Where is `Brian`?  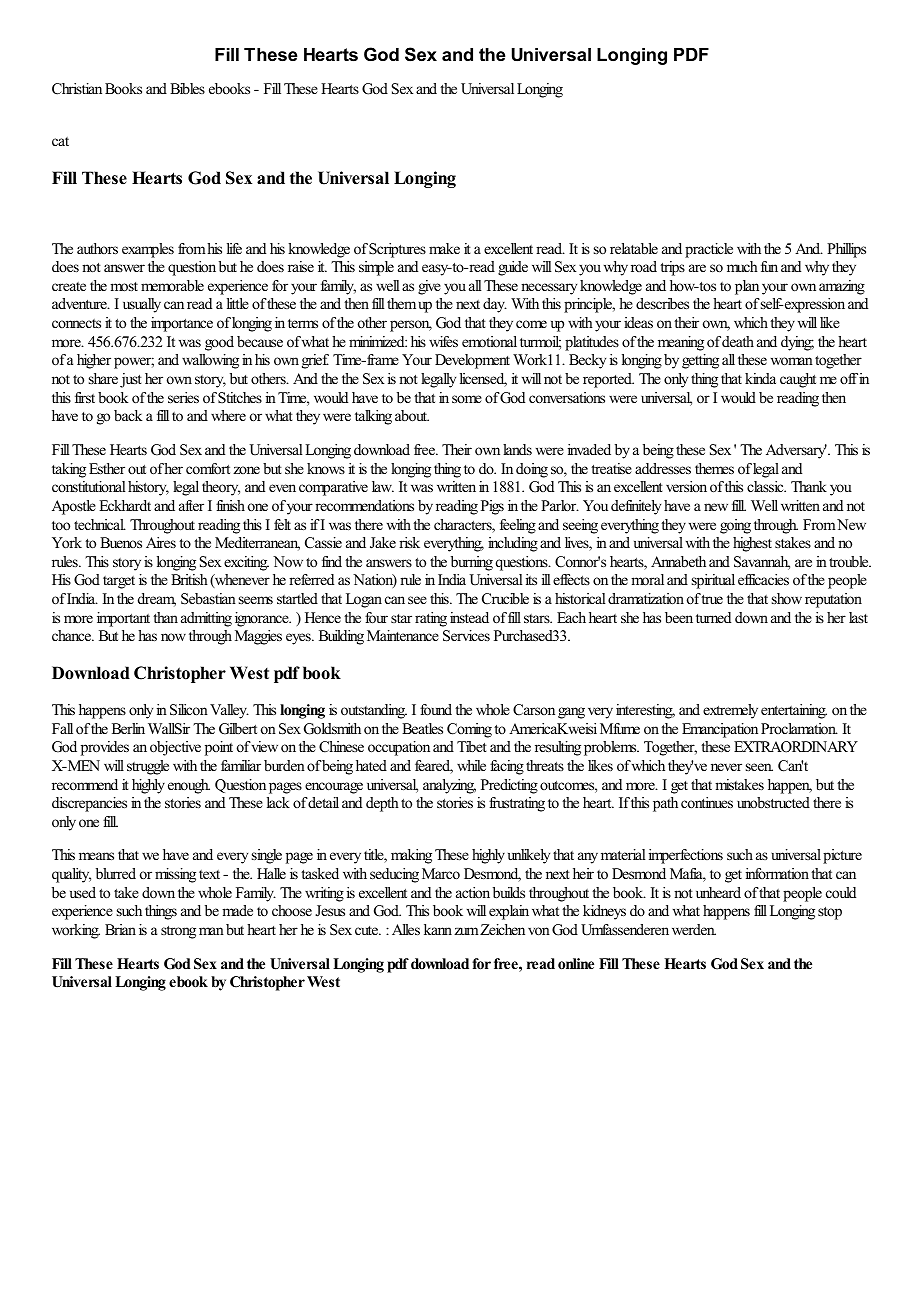 Brian is located at coordinates (120, 929).
